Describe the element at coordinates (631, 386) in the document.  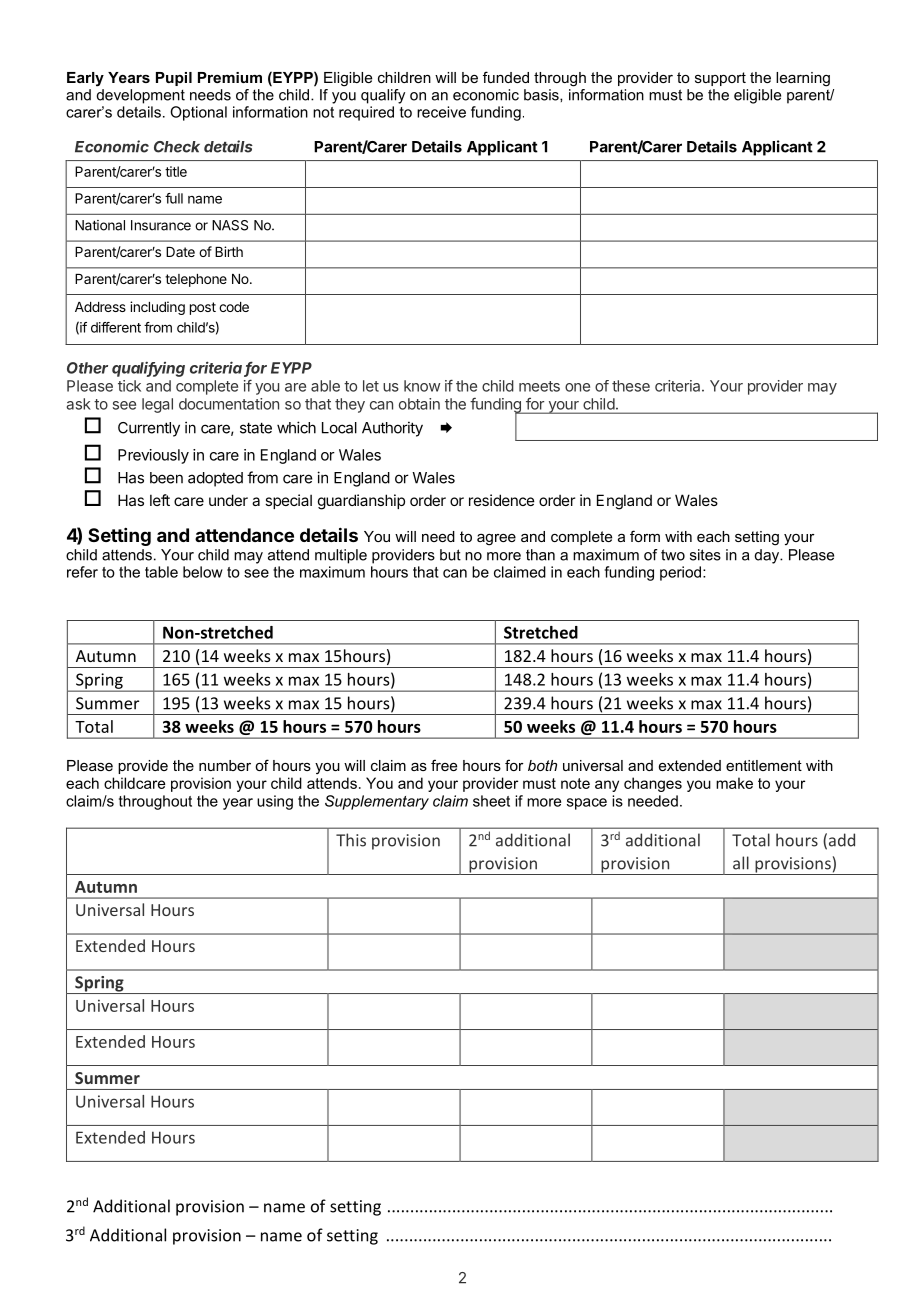
I see `these` at that location.
